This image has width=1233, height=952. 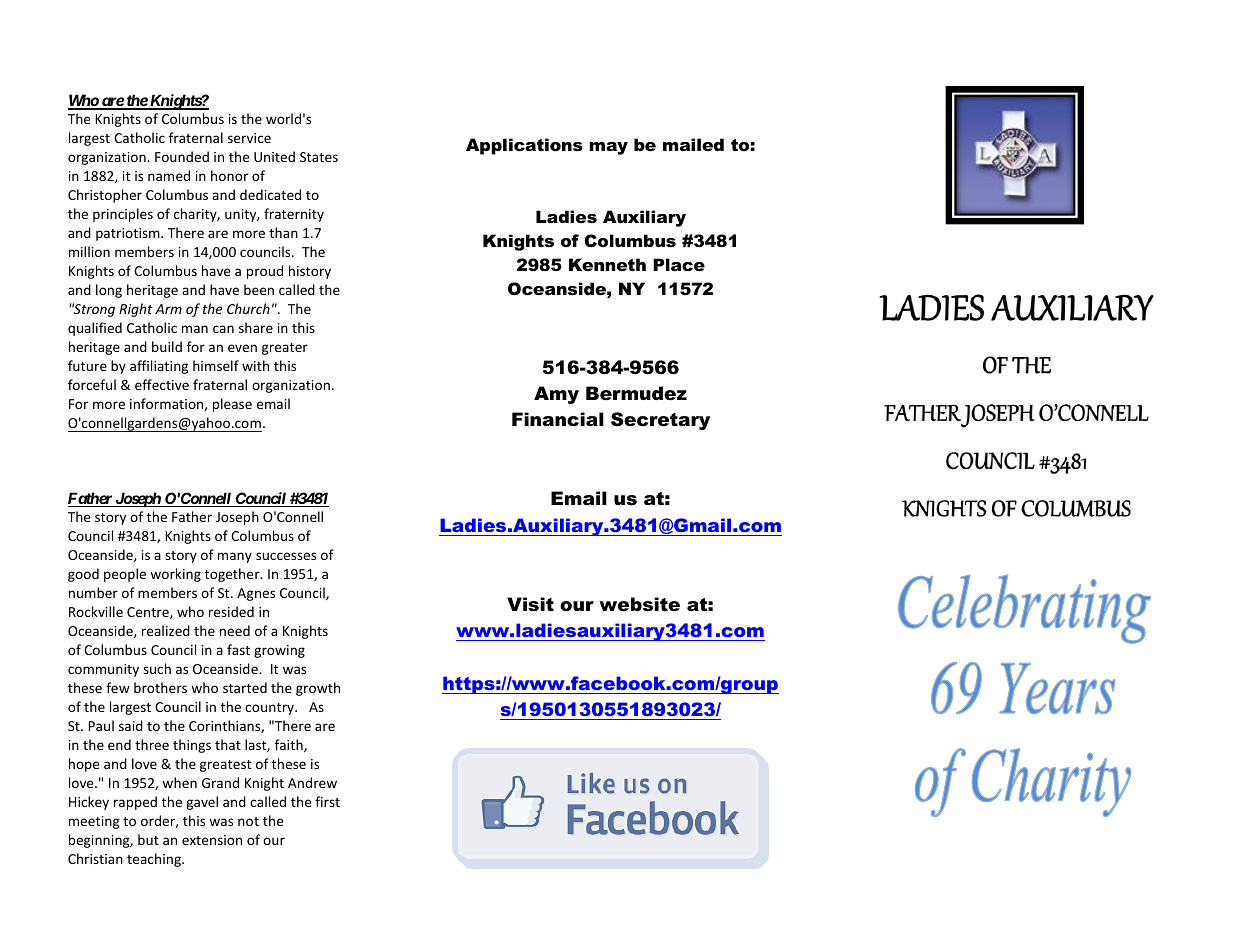 What do you see at coordinates (149, 613) in the image?
I see `Centre` at bounding box center [149, 613].
